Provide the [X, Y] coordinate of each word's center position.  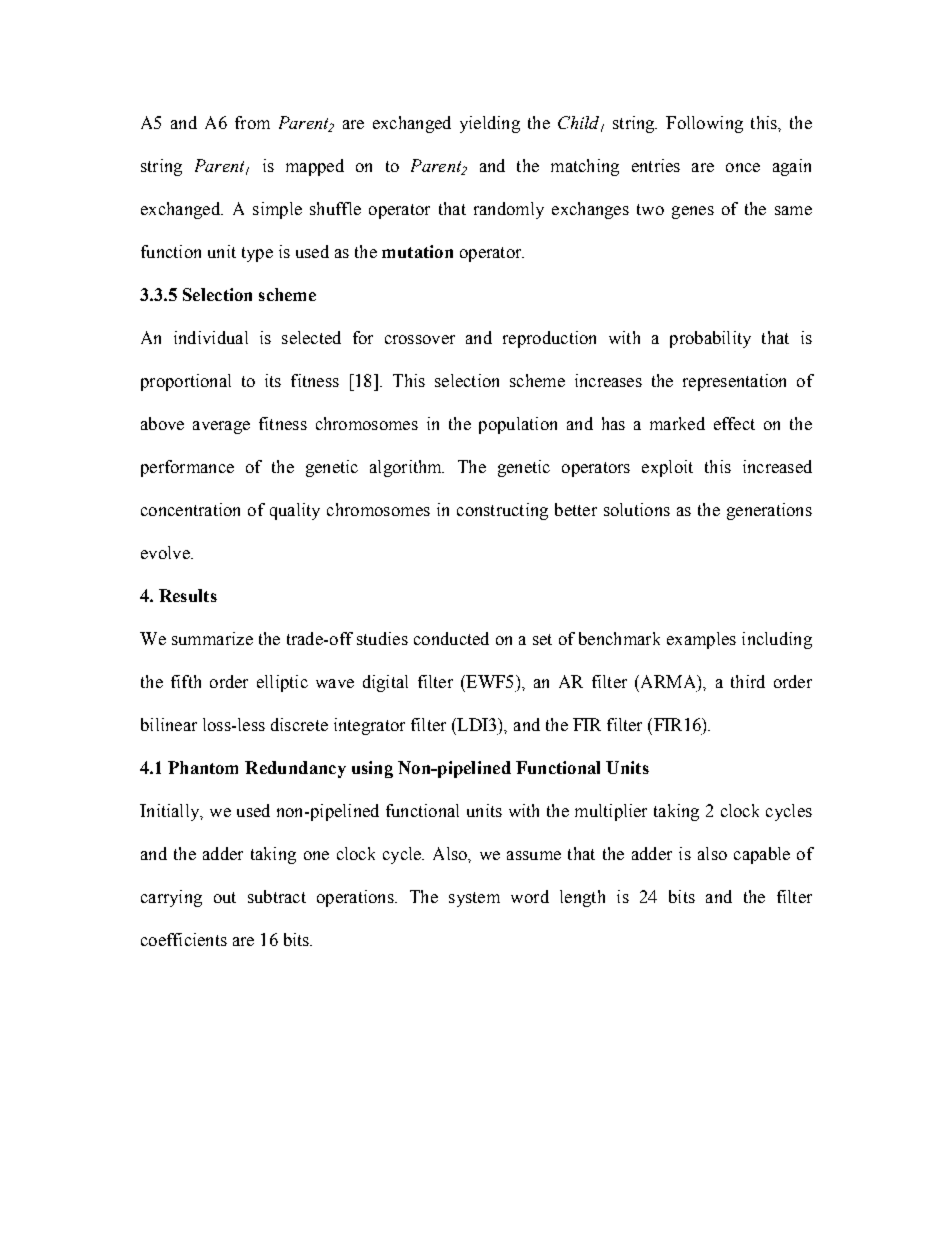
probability [710, 339]
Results [188, 595]
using [372, 769]
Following [704, 124]
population [518, 425]
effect [734, 423]
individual [211, 337]
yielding [490, 124]
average [221, 427]
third [748, 681]
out [225, 897]
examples [701, 640]
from [252, 122]
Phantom [203, 767]
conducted [451, 638]
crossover [420, 339]
